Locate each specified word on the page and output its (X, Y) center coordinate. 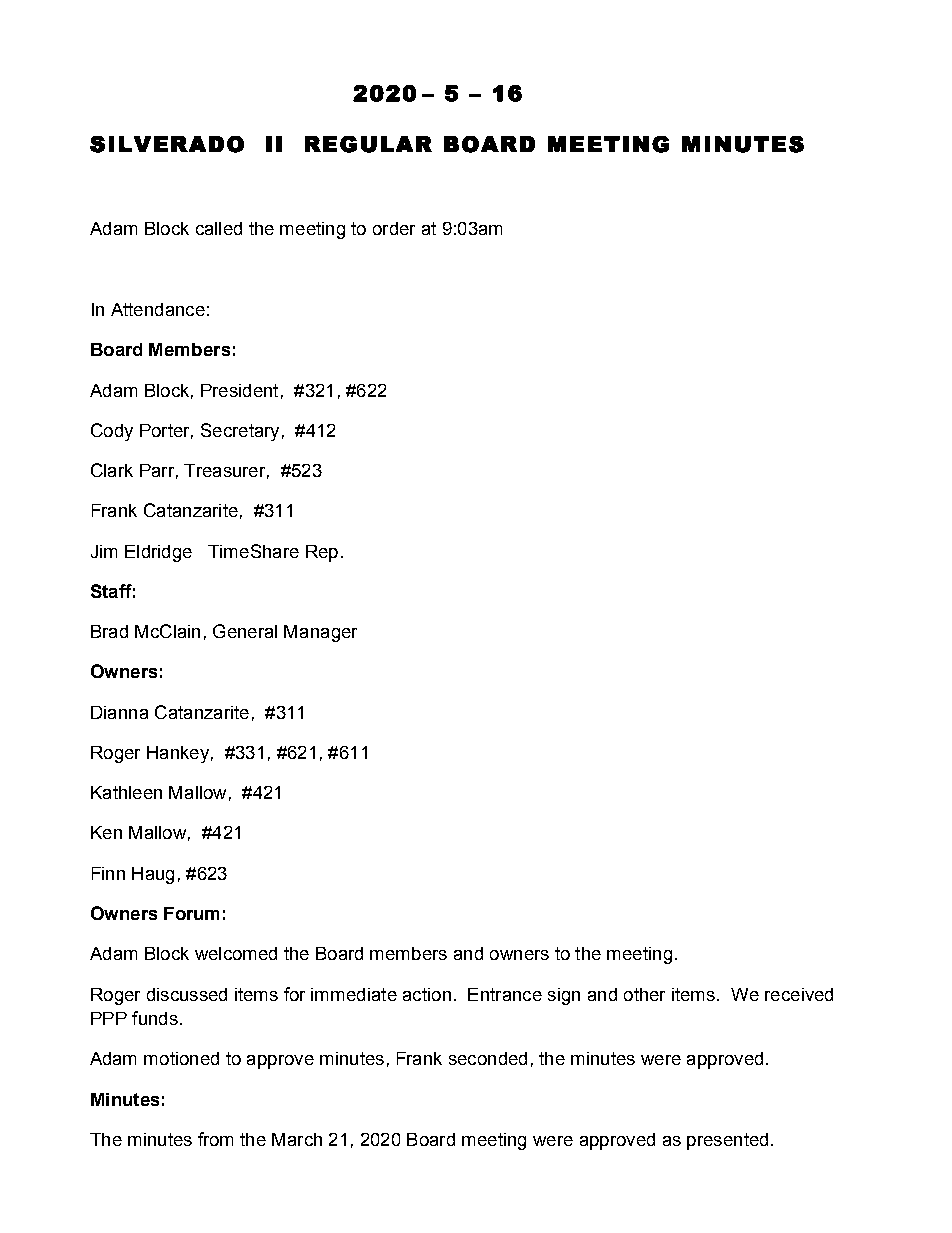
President (239, 390)
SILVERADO (167, 144)
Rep (322, 553)
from (215, 1139)
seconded (488, 1058)
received (799, 994)
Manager (320, 633)
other (644, 994)
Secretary (240, 432)
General (245, 631)
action (427, 994)
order (394, 228)
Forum (191, 913)
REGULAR (368, 144)
